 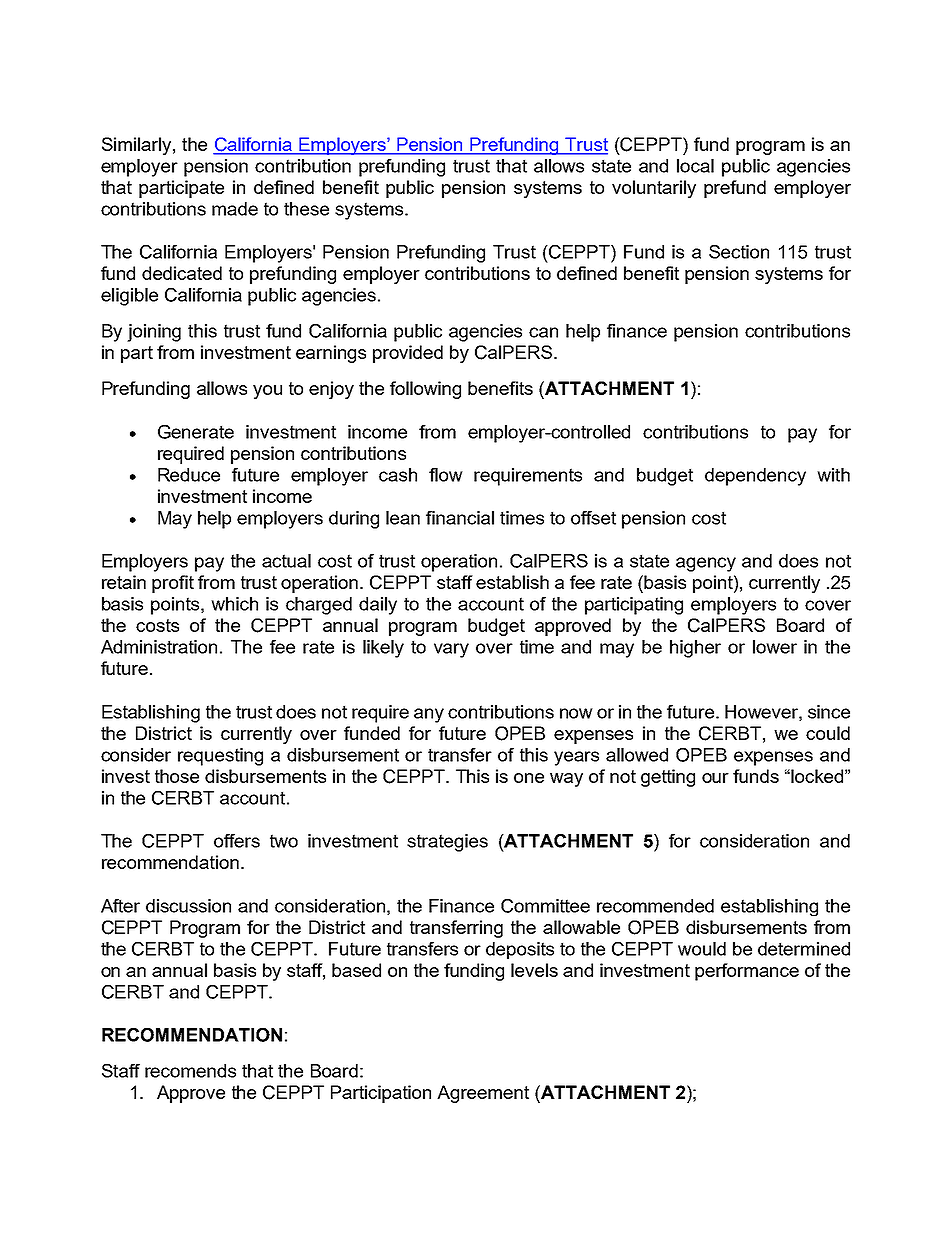 What do you see at coordinates (173, 584) in the screenshot?
I see `profit` at bounding box center [173, 584].
